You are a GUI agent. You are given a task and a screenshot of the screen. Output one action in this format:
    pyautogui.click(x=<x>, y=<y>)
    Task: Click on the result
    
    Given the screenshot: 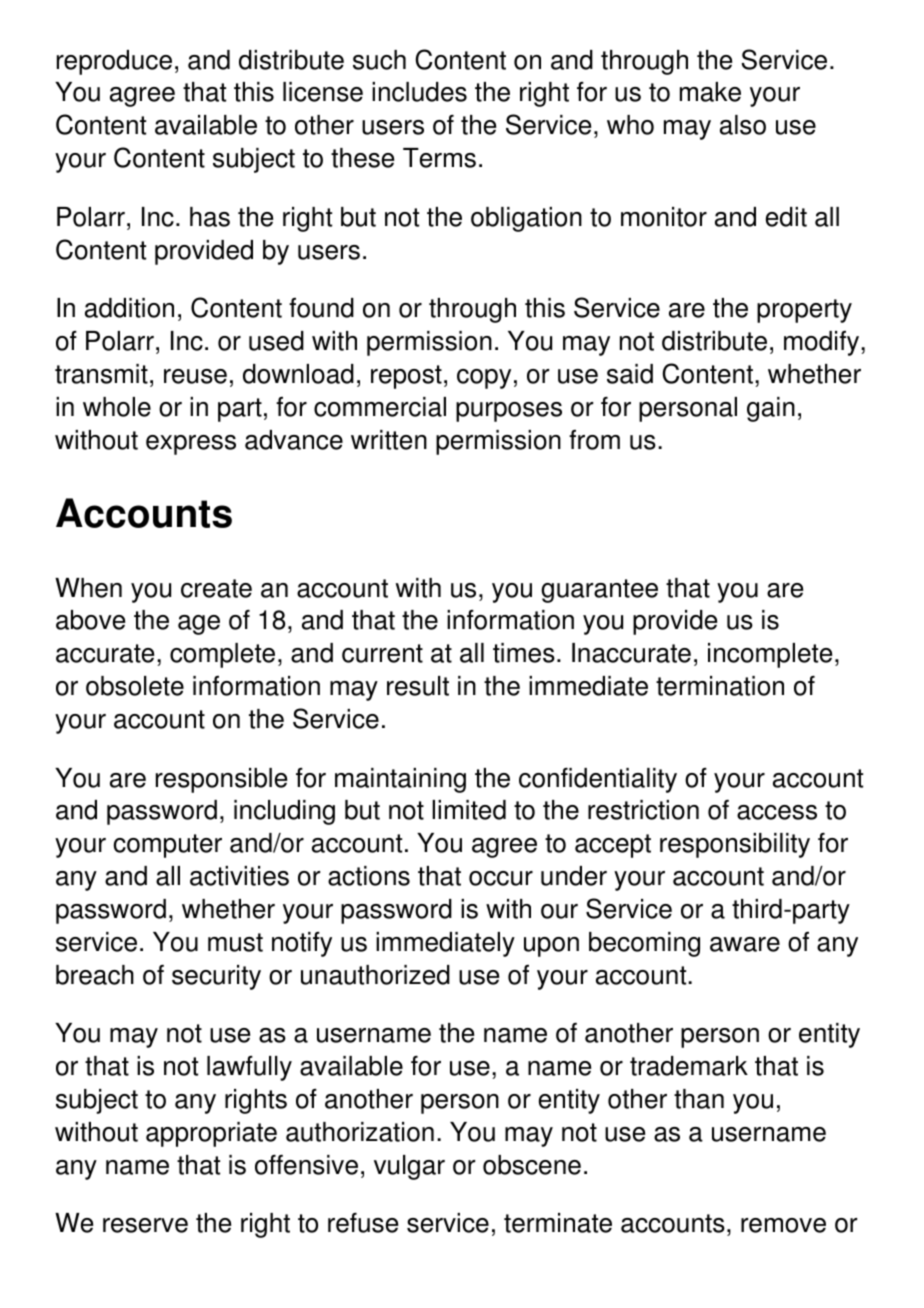 What is the action you would take?
    pyautogui.click(x=418, y=686)
